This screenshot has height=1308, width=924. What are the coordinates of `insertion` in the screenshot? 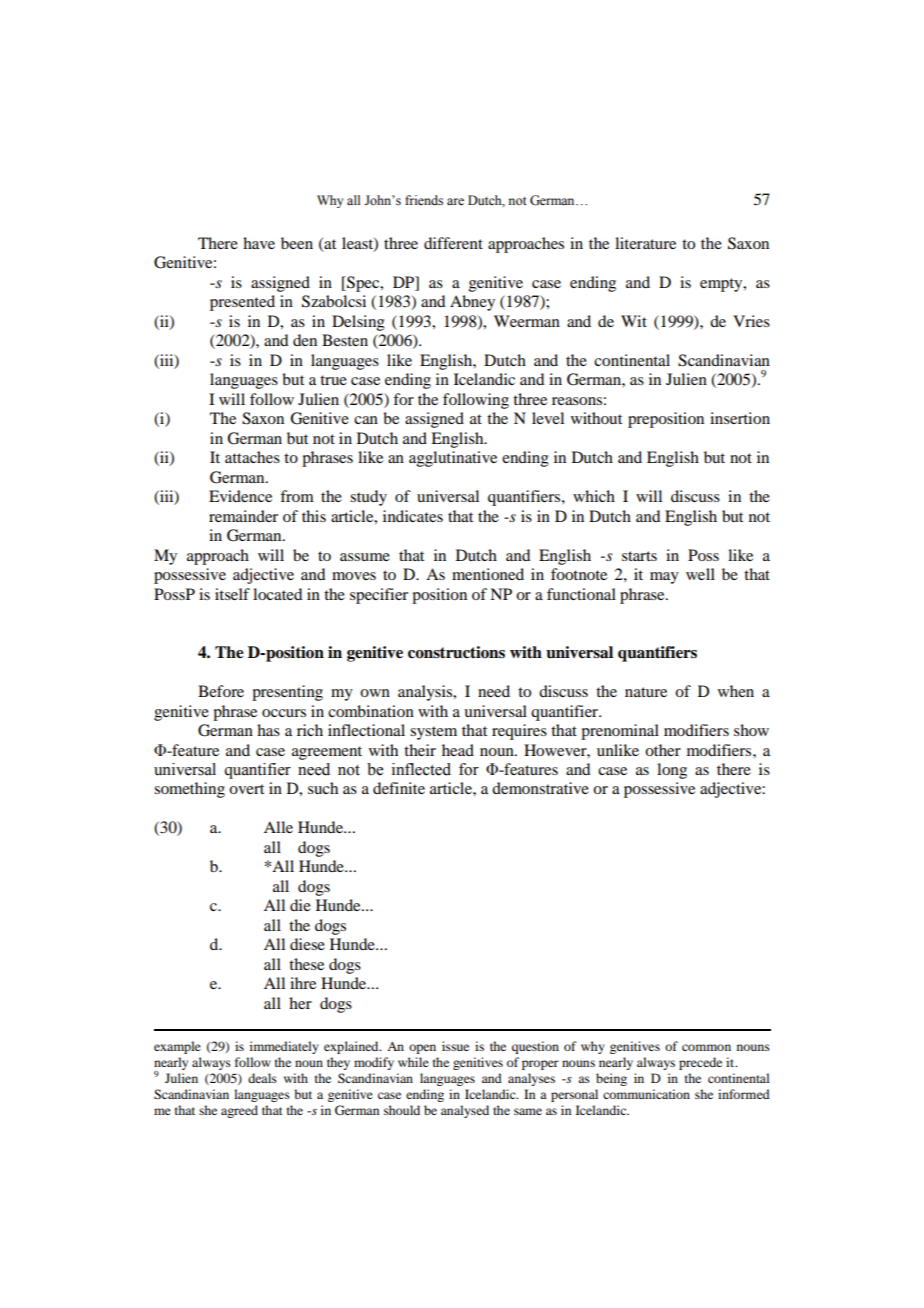 It's located at (740, 418).
